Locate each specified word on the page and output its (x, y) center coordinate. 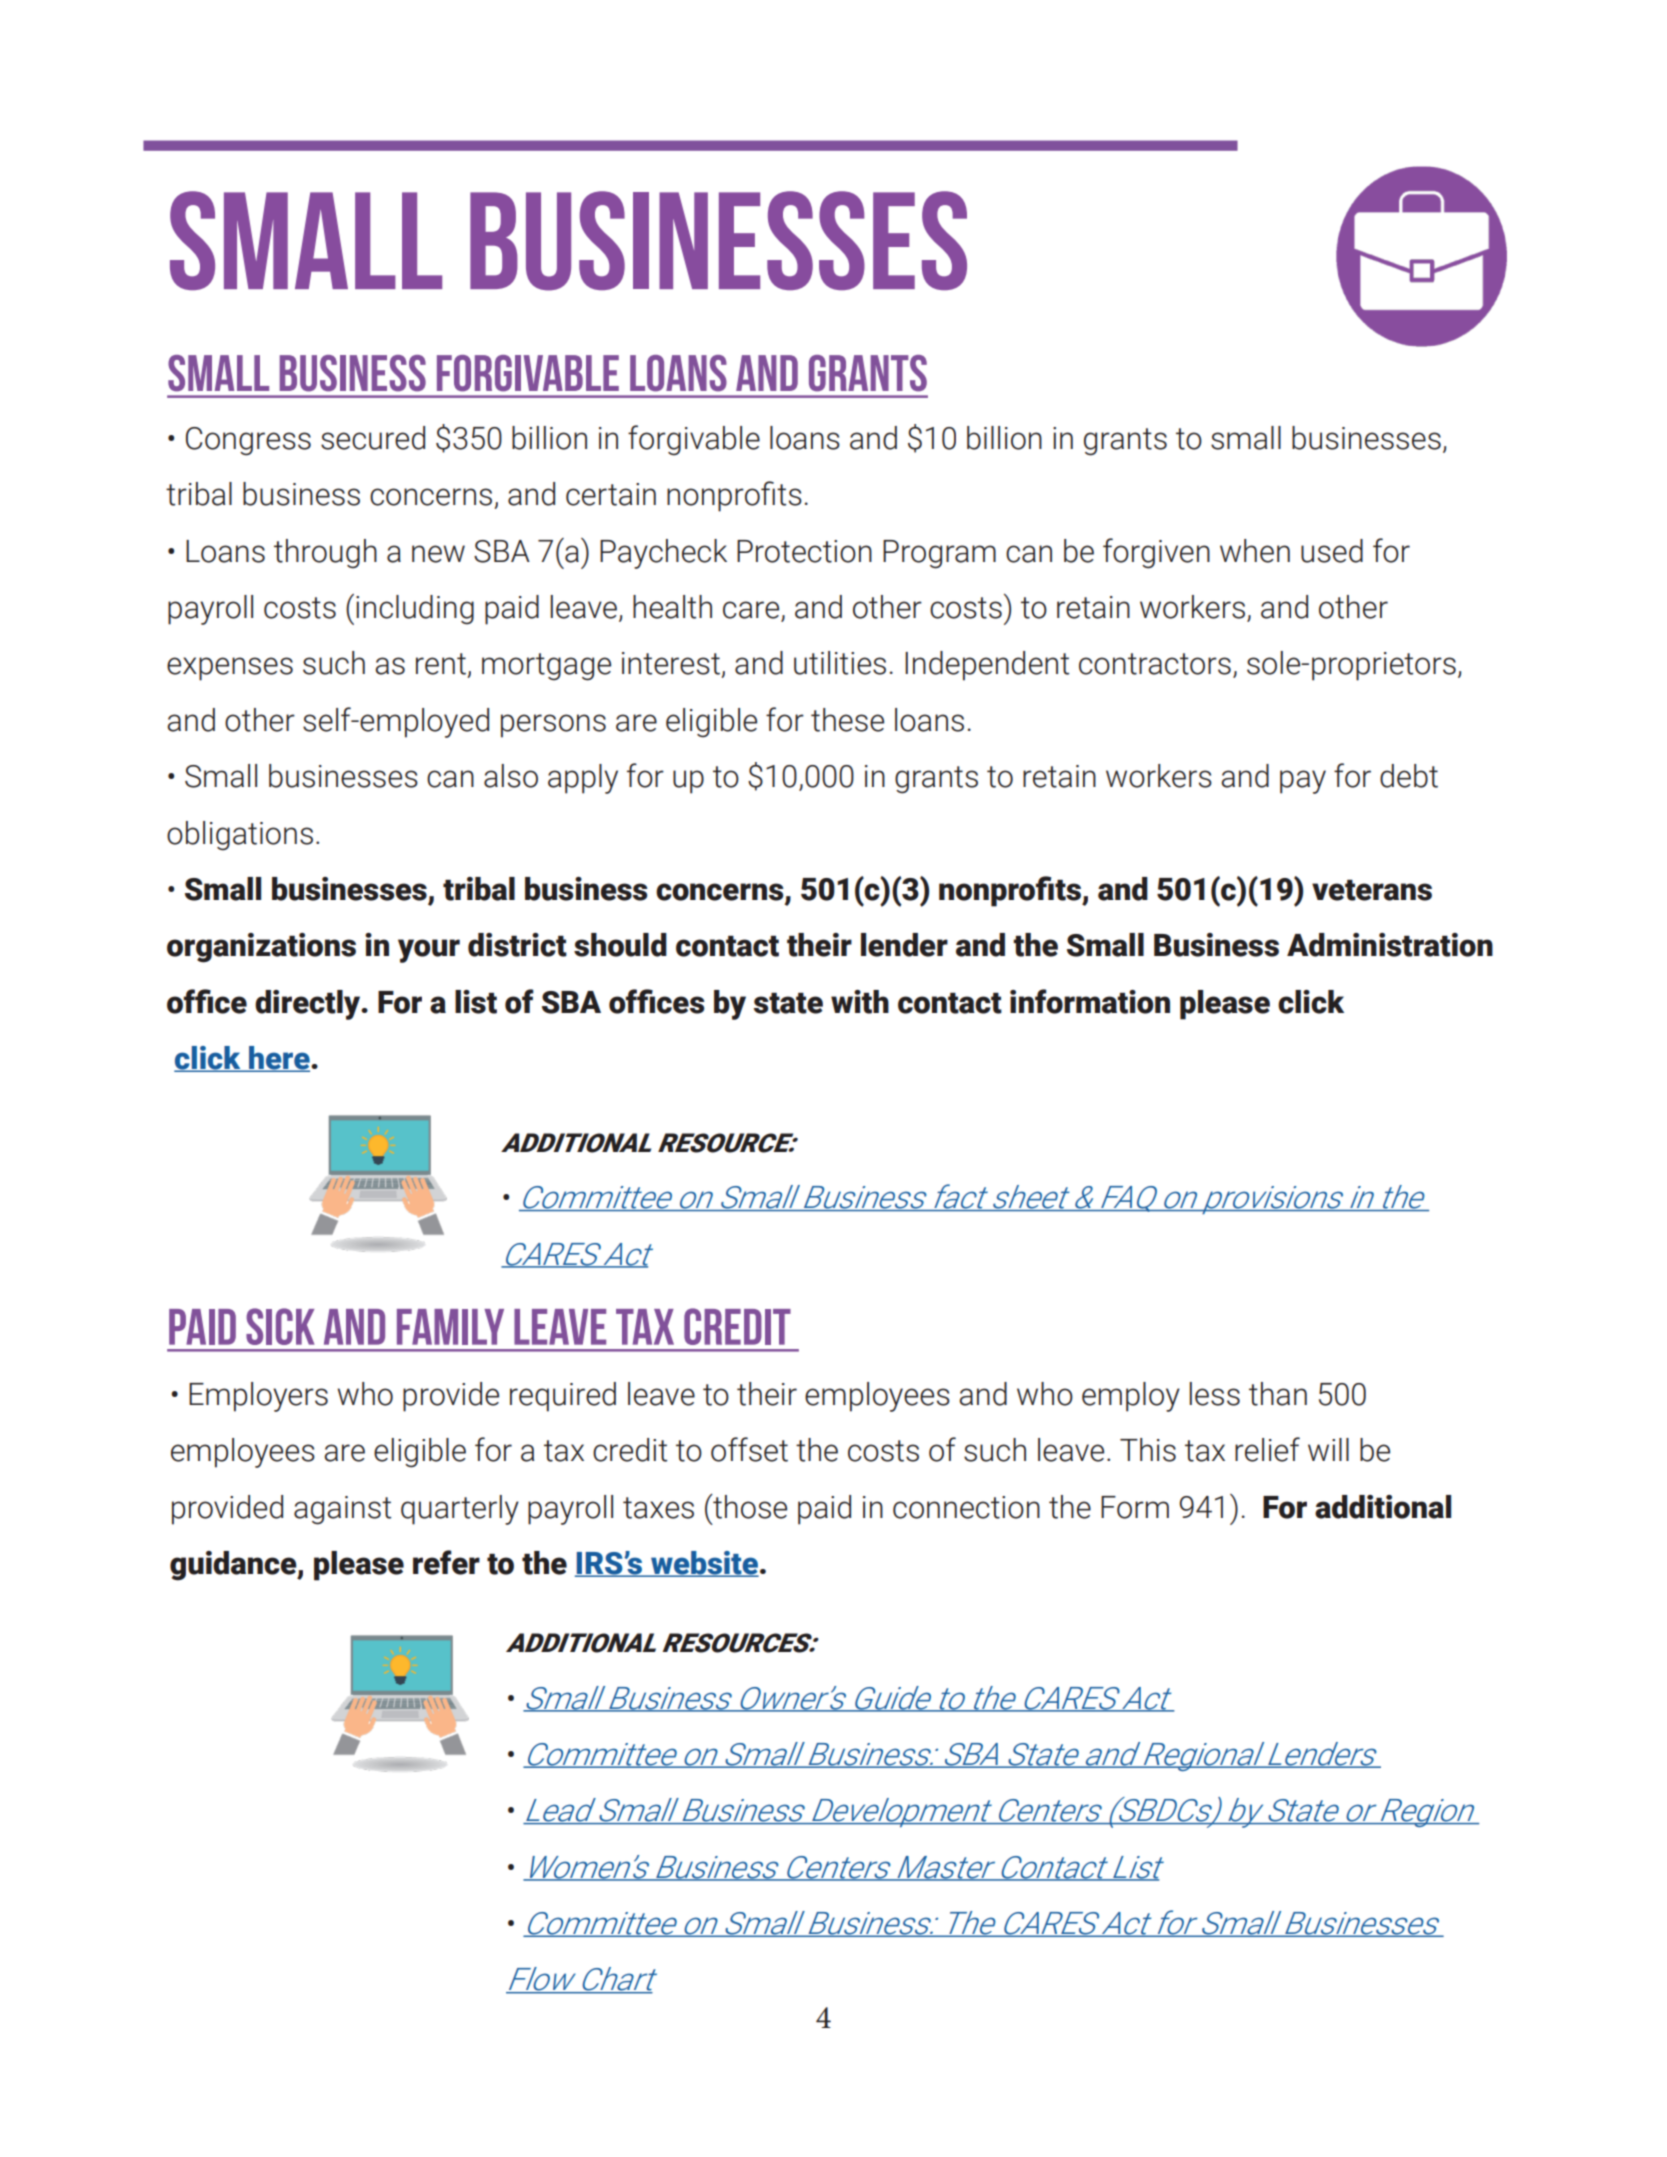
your (429, 951)
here (279, 1059)
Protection (804, 551)
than (1278, 1394)
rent (441, 664)
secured (373, 438)
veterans (1372, 890)
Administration (1390, 945)
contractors (1155, 664)
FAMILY (450, 1327)
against (342, 1510)
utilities (840, 663)
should (620, 945)
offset (749, 1449)
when (1255, 551)
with (860, 1002)
